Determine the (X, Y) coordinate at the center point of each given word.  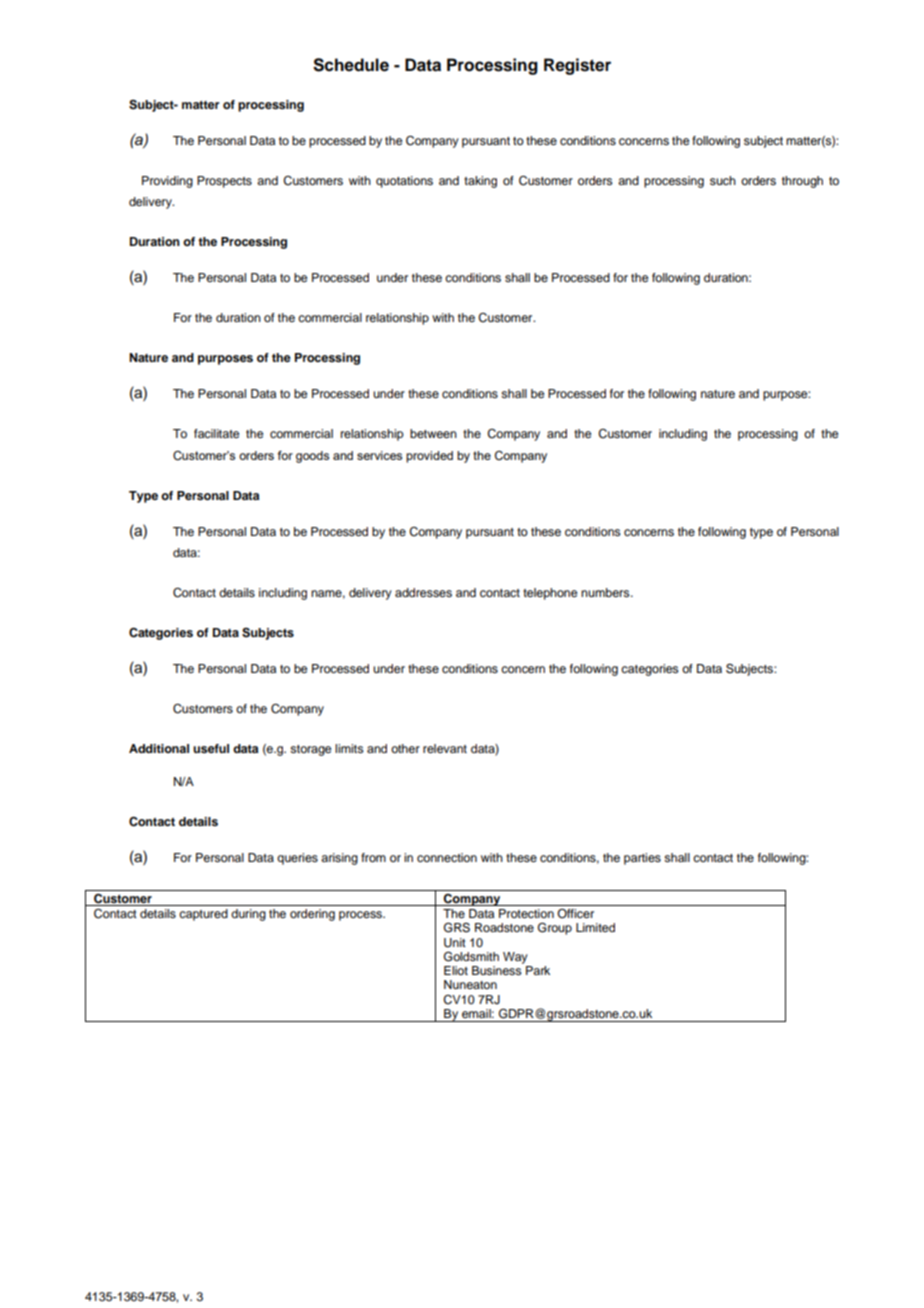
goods (312, 457)
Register (577, 66)
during (248, 915)
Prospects (224, 182)
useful (211, 748)
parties (642, 859)
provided (429, 457)
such (723, 180)
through (802, 182)
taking (480, 182)
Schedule (351, 65)
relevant (445, 748)
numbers (606, 592)
